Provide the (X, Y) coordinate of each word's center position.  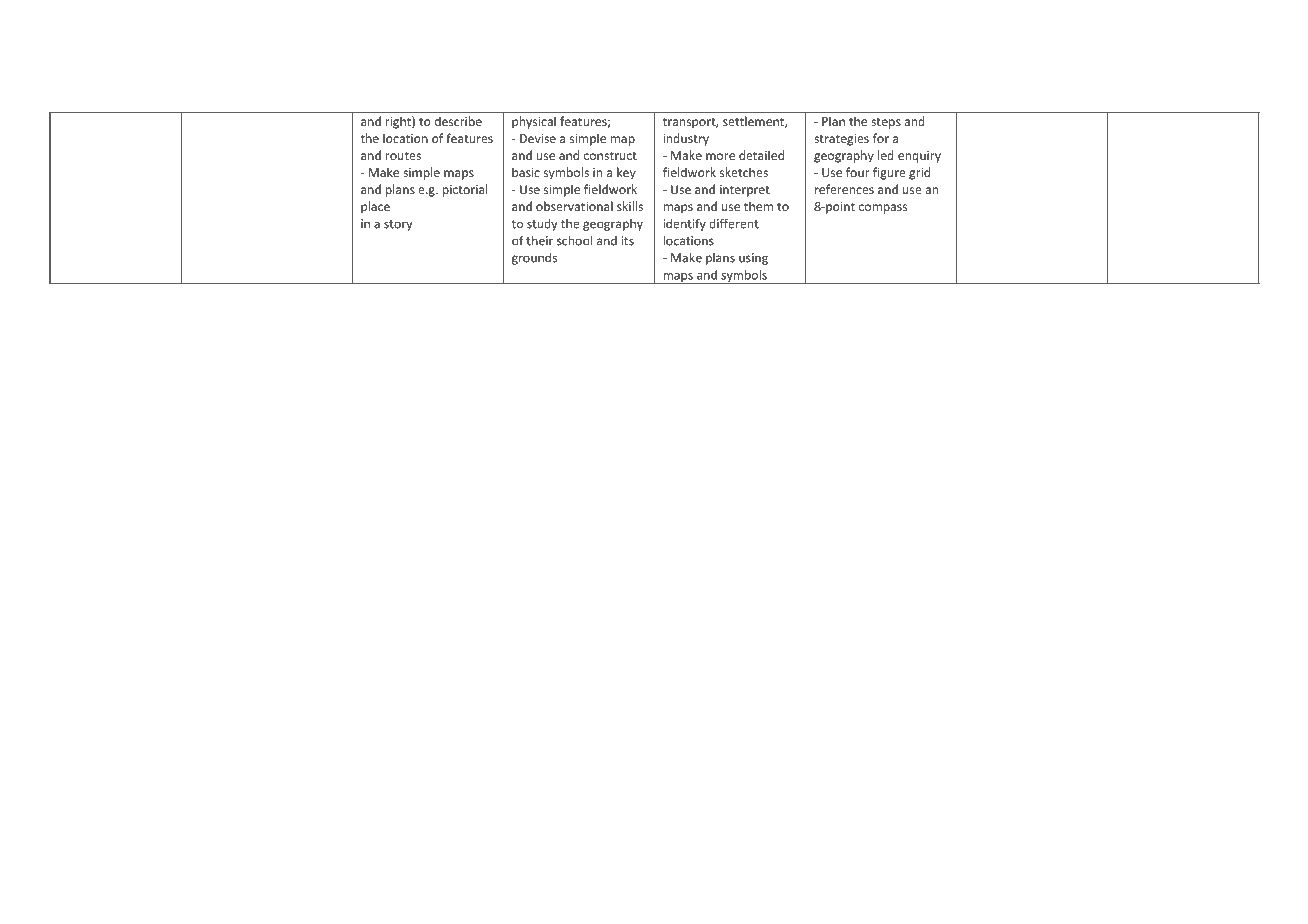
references (844, 189)
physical (534, 122)
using (753, 259)
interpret (745, 191)
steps (886, 123)
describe (458, 121)
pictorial (464, 190)
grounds (534, 258)
